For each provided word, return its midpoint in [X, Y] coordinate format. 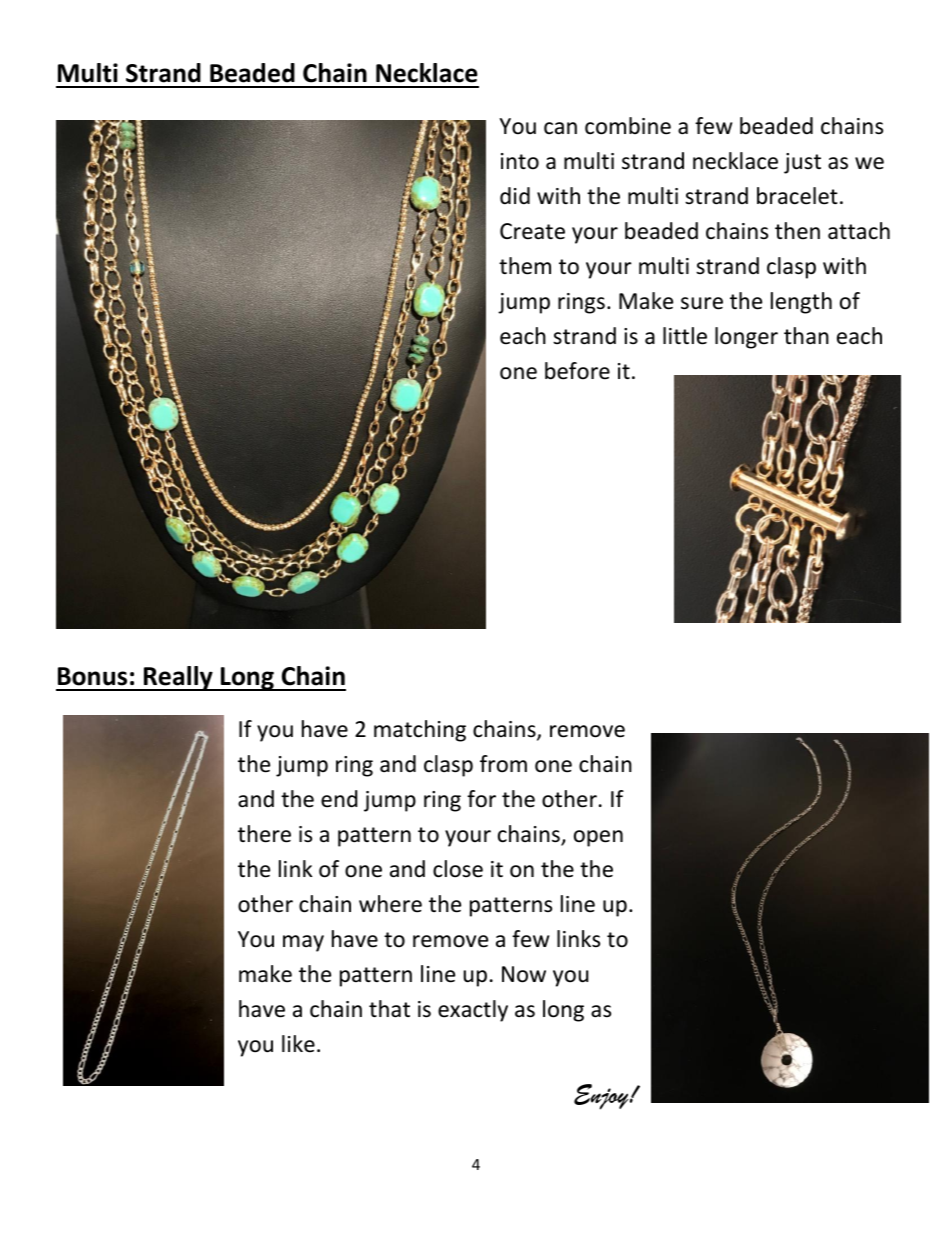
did [515, 196]
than [806, 336]
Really [178, 678]
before [577, 371]
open [598, 838]
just [802, 163]
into [520, 161]
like [298, 1044]
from [503, 764]
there [264, 834]
